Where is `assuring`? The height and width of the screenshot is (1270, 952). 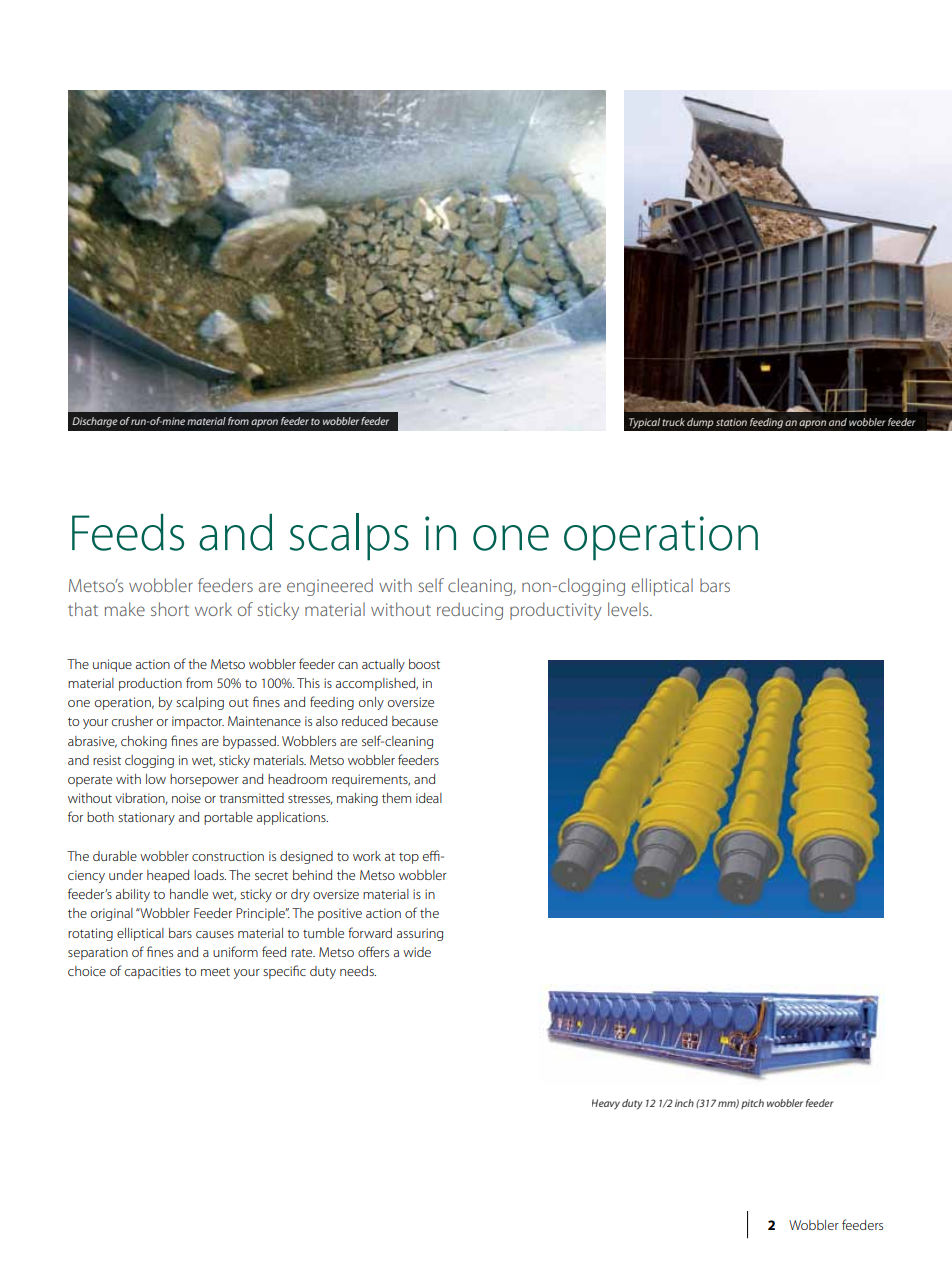 assuring is located at coordinates (420, 934).
